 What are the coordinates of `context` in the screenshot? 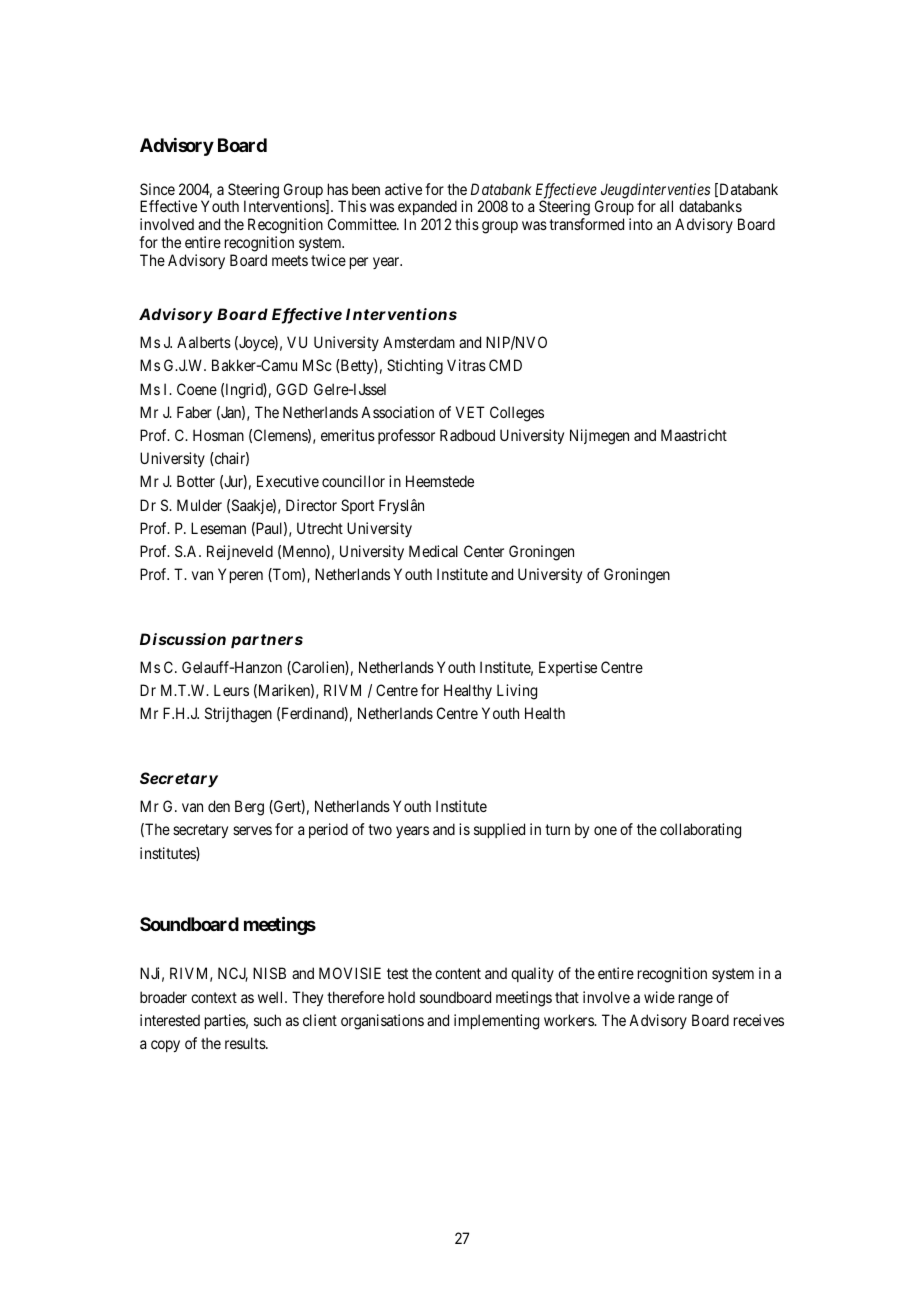 It's located at (214, 997).
